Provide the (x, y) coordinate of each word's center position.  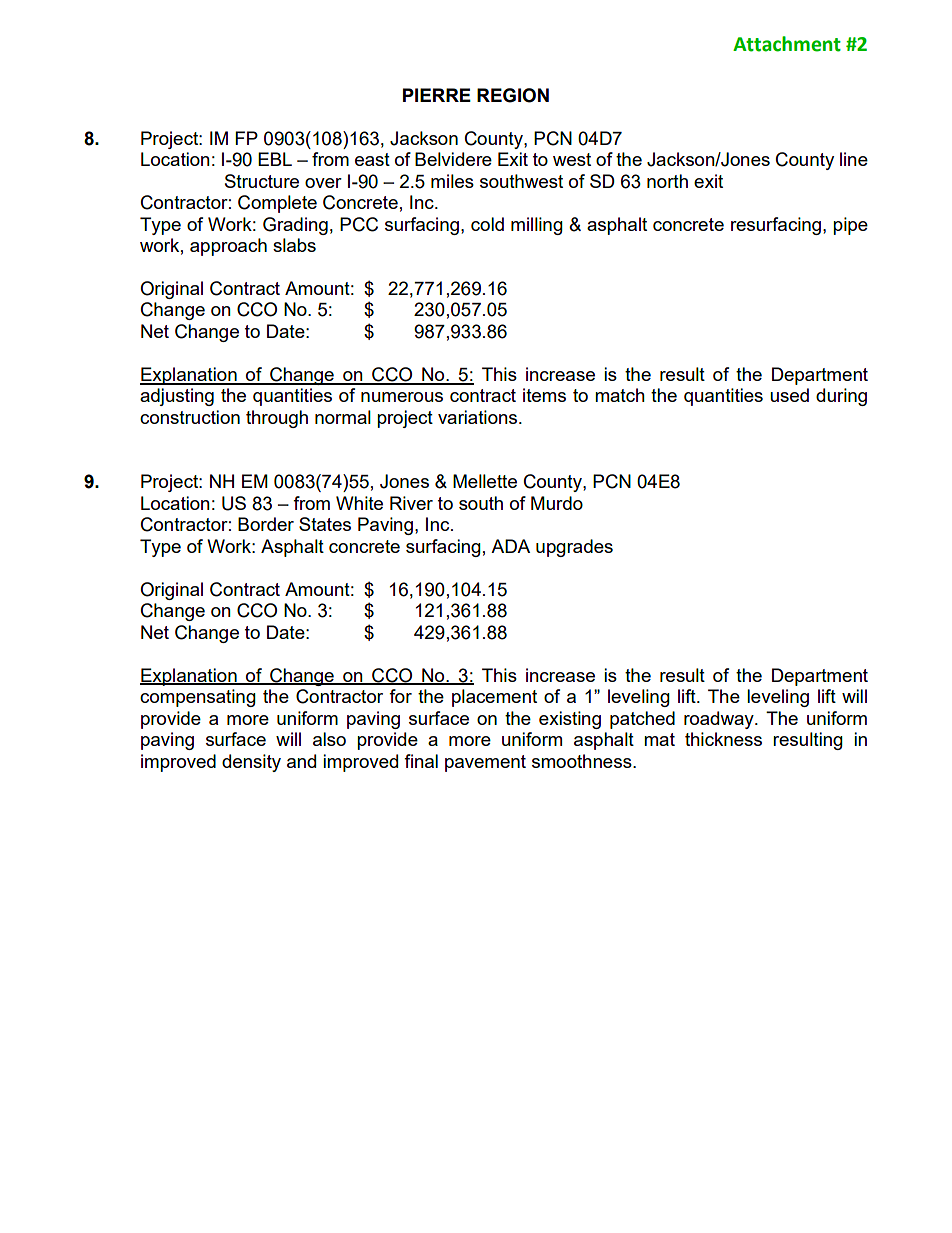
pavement (485, 763)
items (544, 395)
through (277, 419)
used (789, 395)
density (251, 763)
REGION (513, 95)
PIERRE (437, 95)
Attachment (787, 44)
